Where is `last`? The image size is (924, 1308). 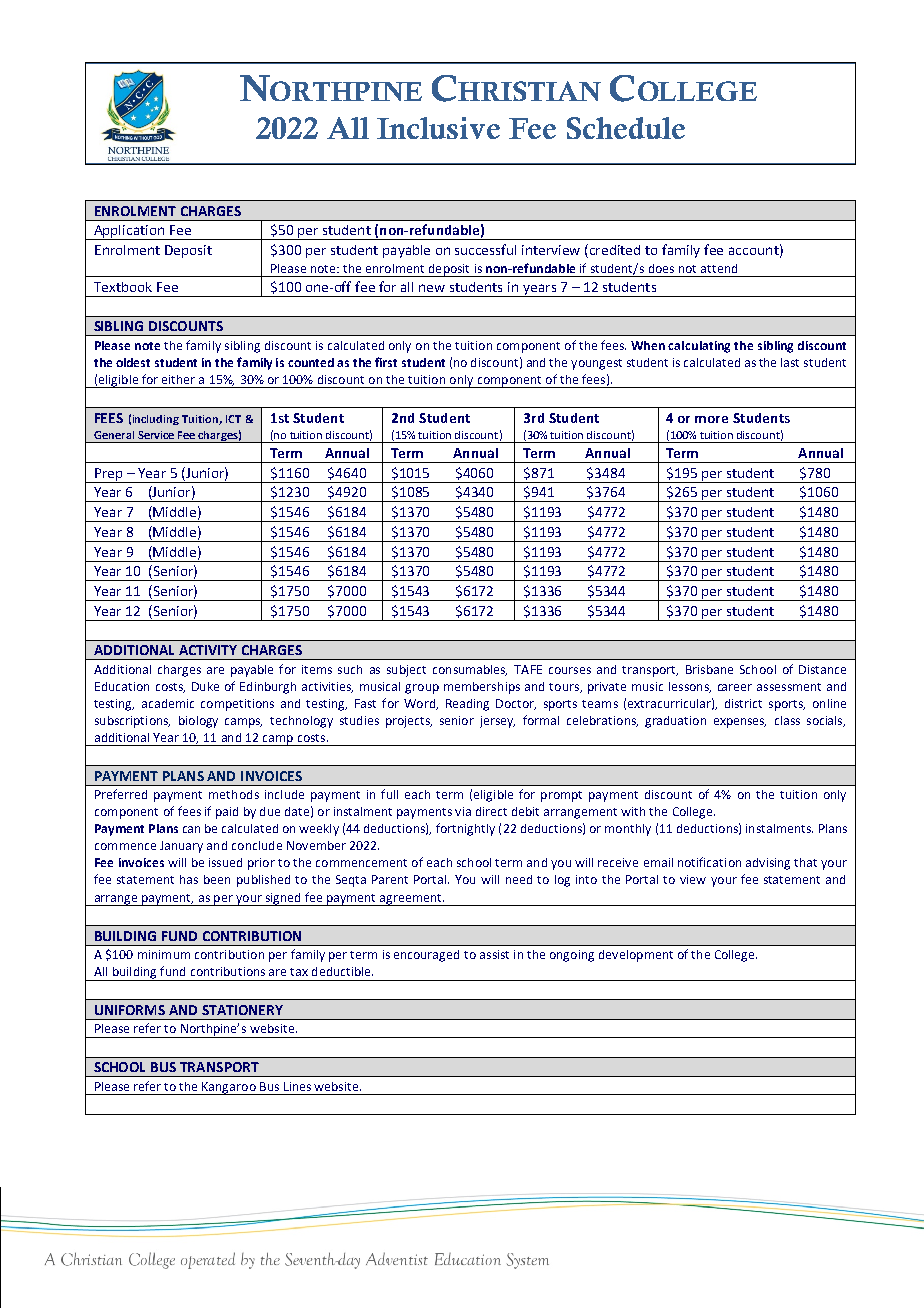
last is located at coordinates (790, 362).
